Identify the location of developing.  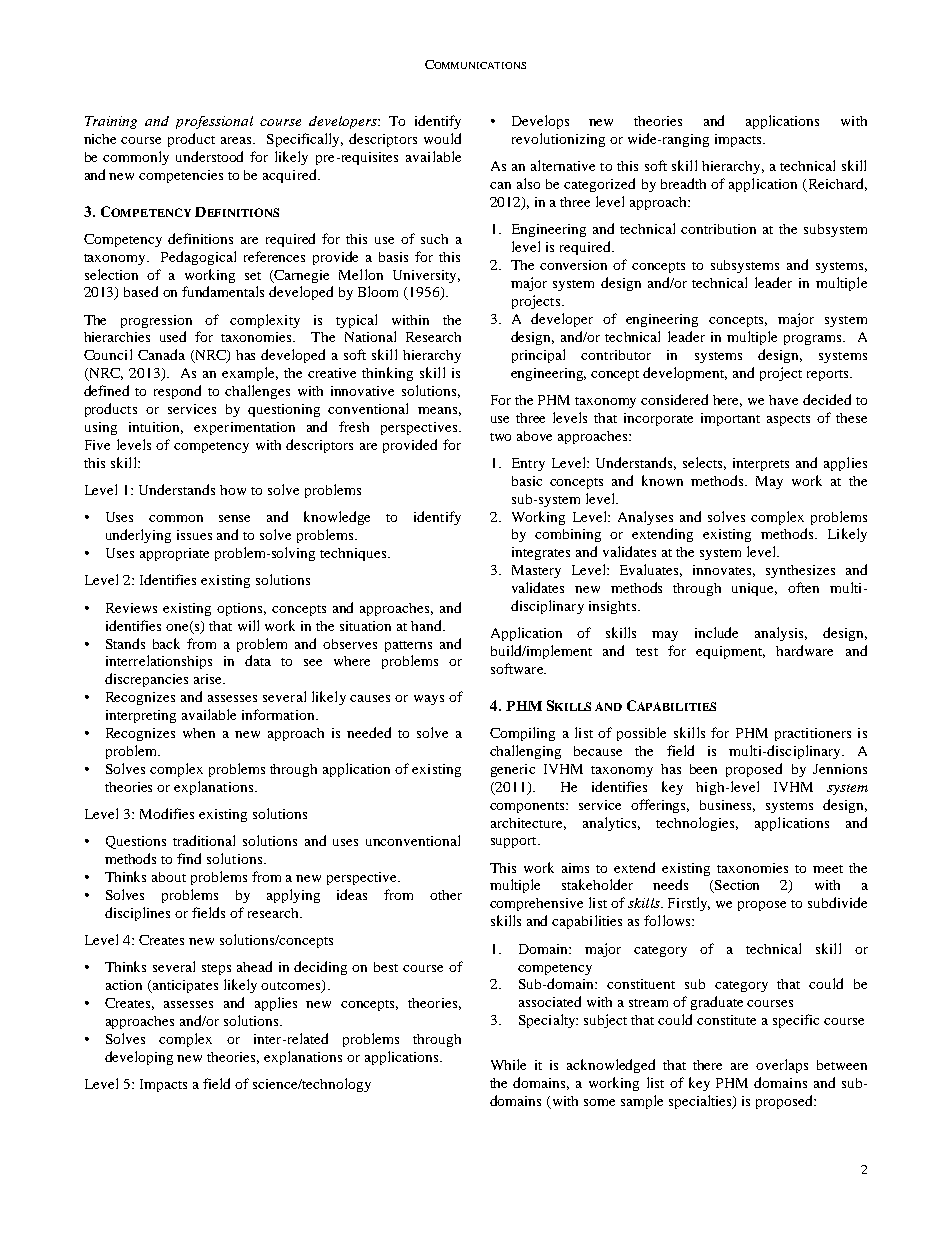
(139, 1058).
